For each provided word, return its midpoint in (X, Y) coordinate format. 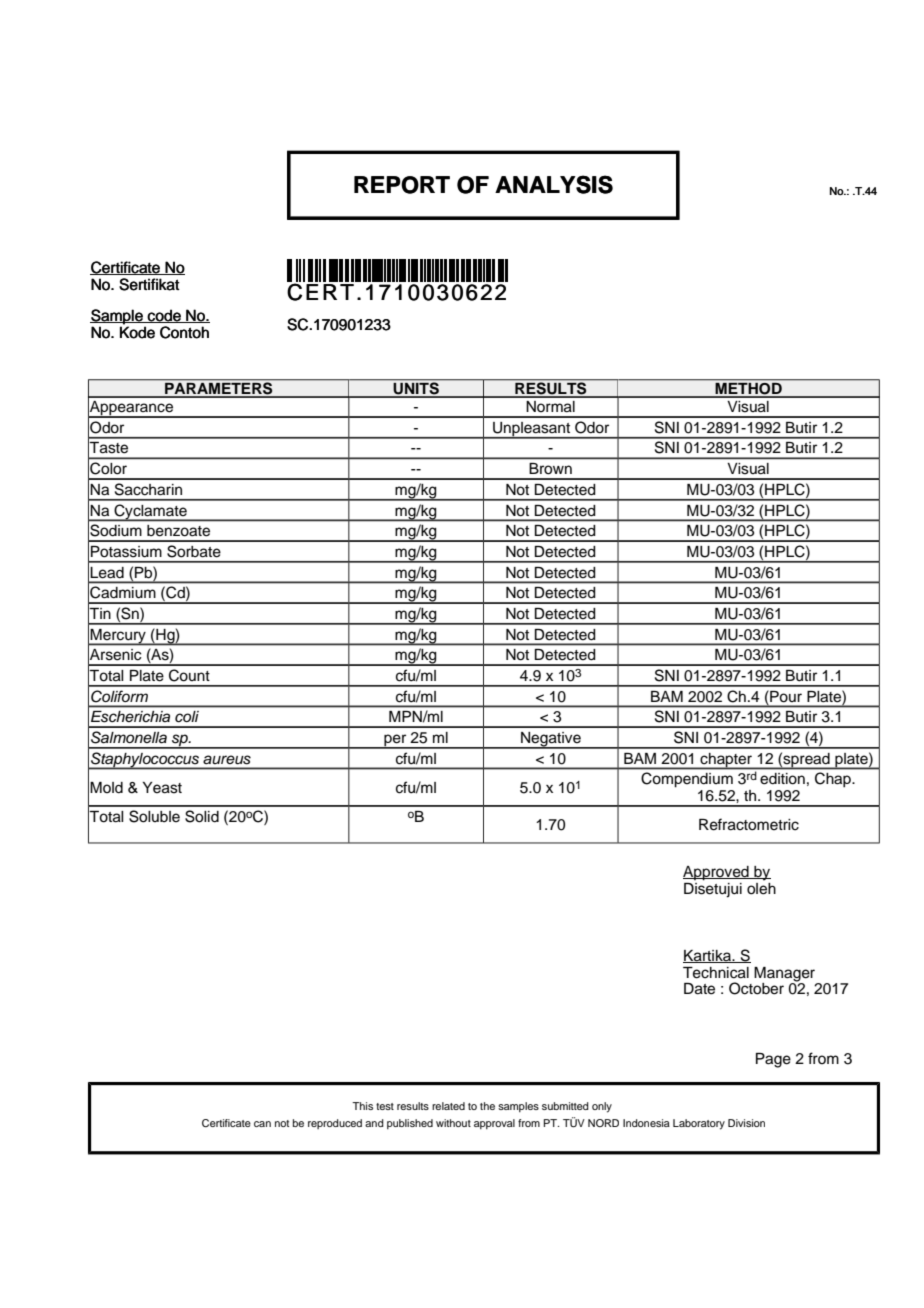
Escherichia (130, 716)
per (395, 741)
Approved (717, 873)
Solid (202, 816)
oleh (761, 887)
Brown (551, 468)
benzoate (178, 530)
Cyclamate (150, 512)
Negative (551, 740)
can (262, 1124)
